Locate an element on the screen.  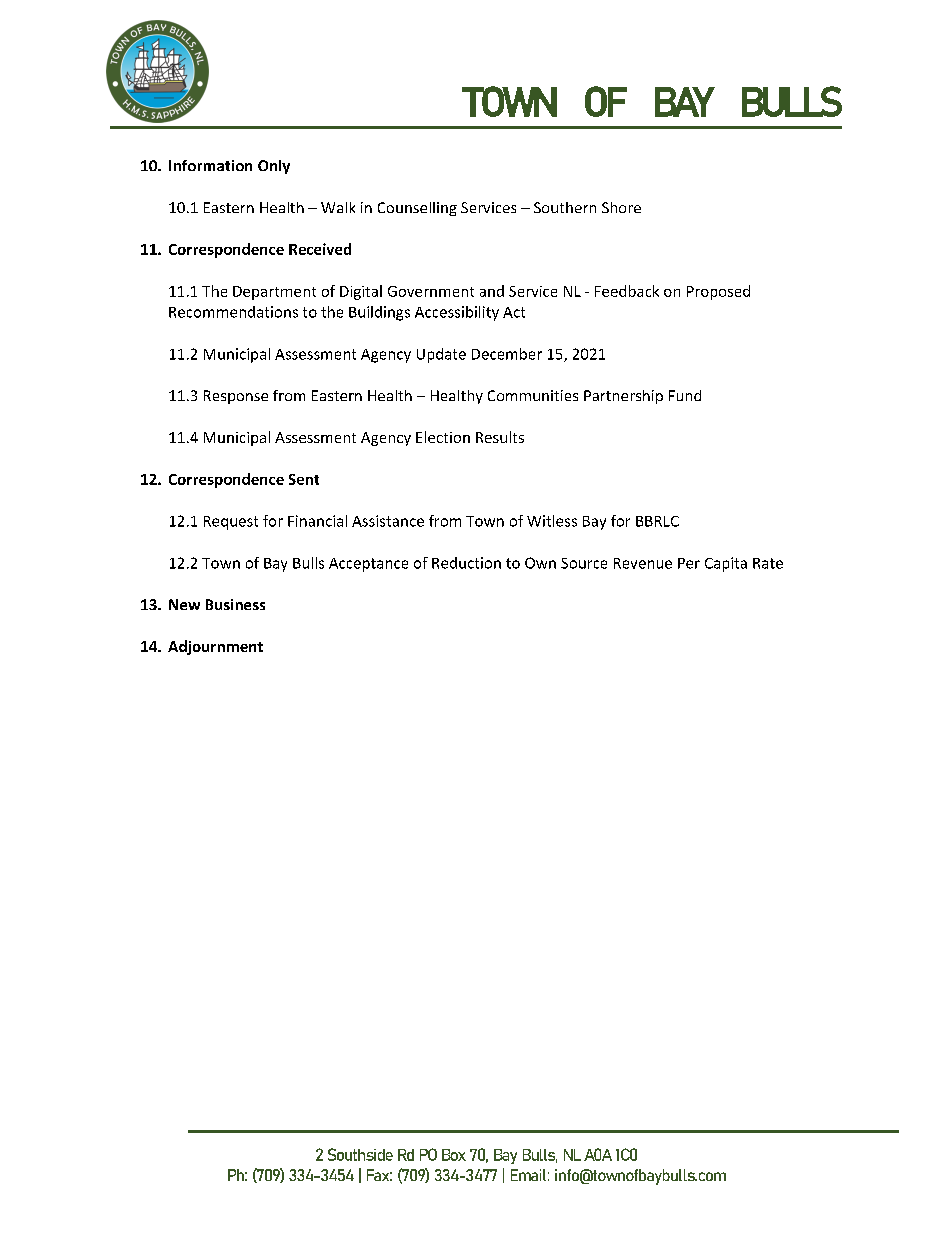
Box is located at coordinates (454, 1155).
